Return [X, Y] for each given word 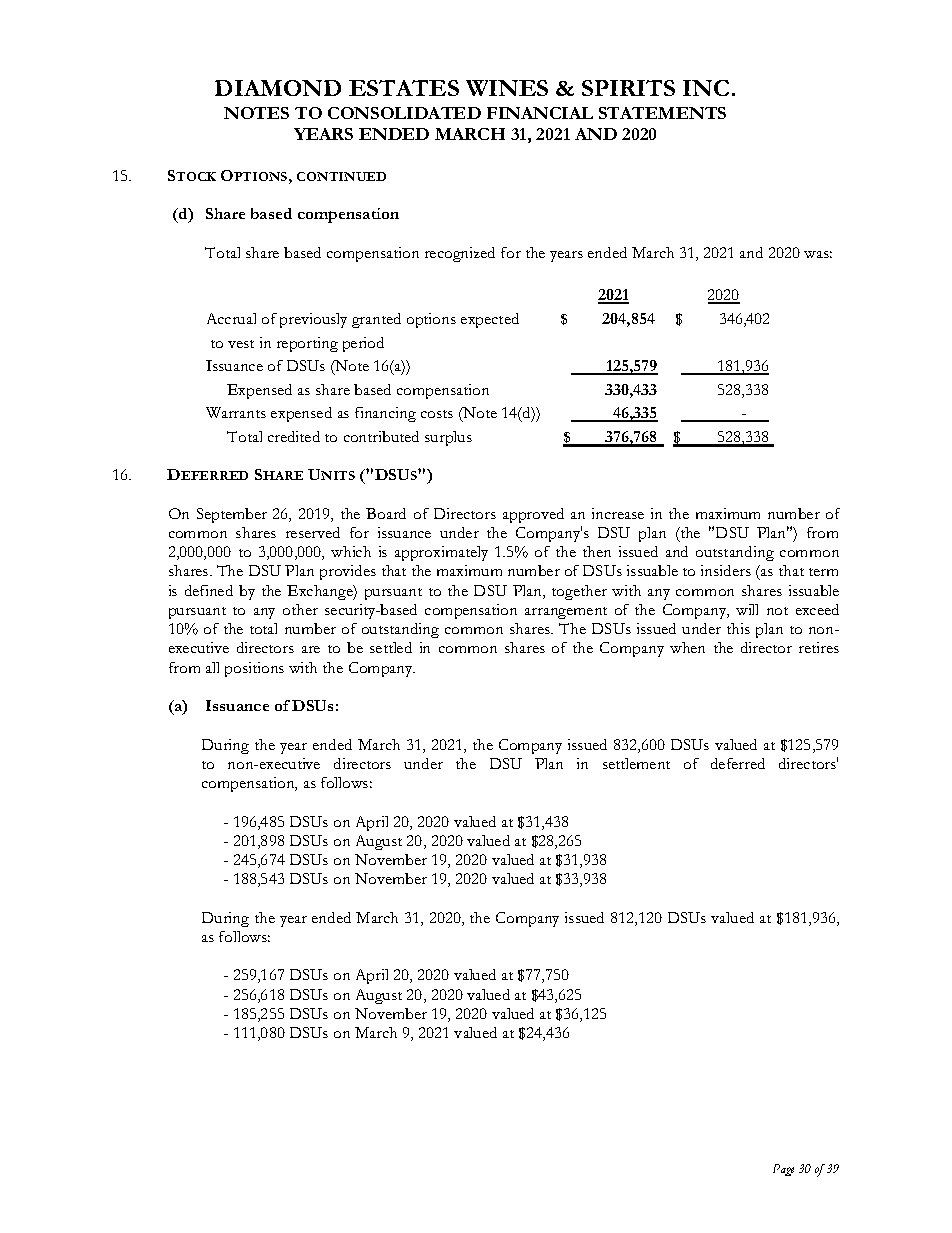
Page [783, 1170]
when [687, 647]
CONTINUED [341, 176]
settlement [636, 763]
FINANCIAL [540, 113]
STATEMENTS [662, 113]
